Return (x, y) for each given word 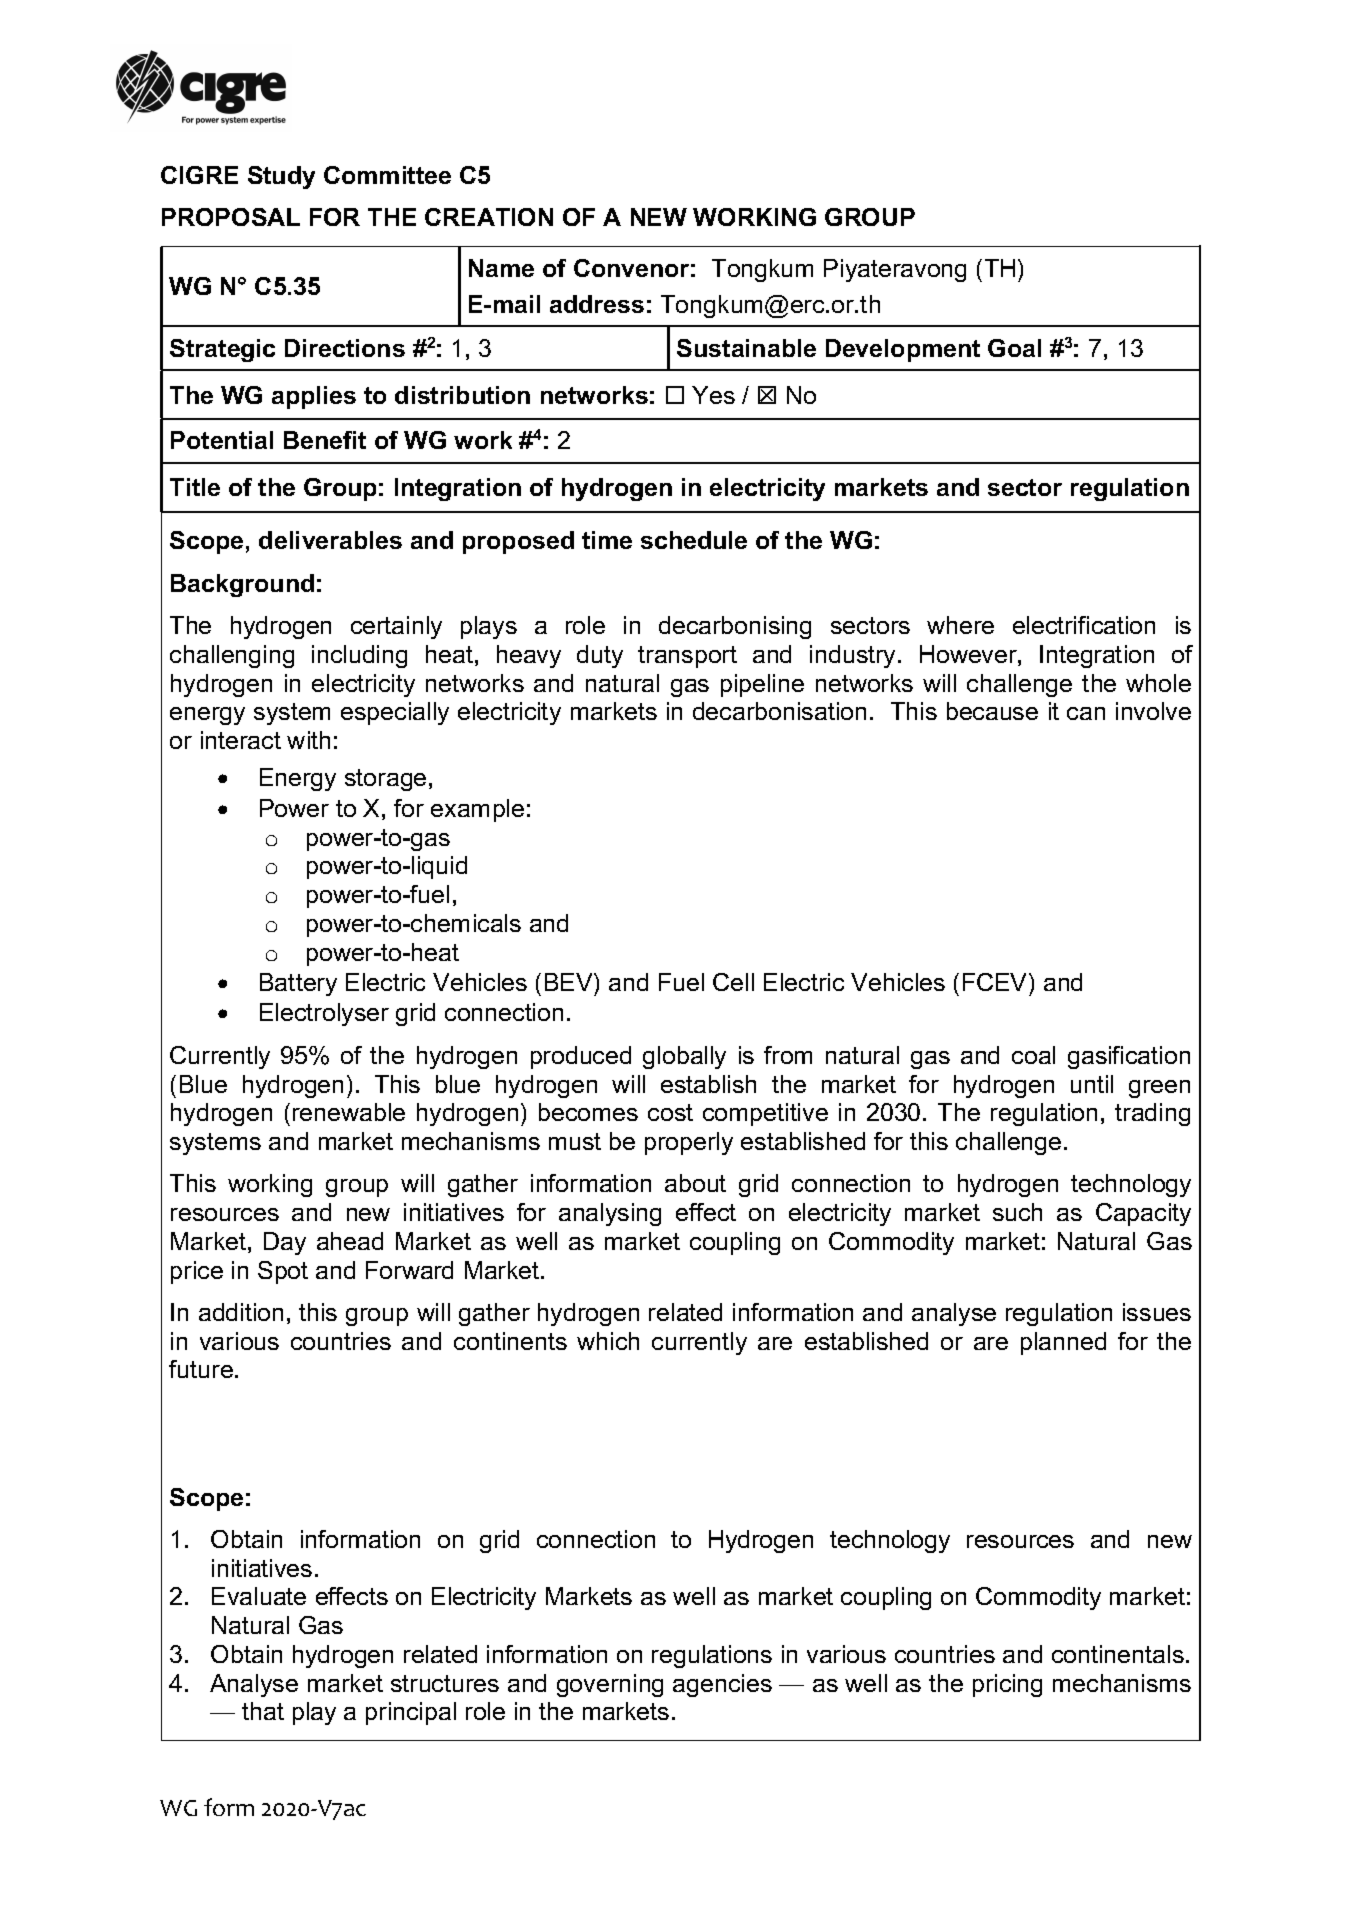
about (695, 1183)
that (263, 1711)
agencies (722, 1685)
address (597, 304)
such (1017, 1212)
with (308, 740)
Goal (1014, 348)
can (1086, 713)
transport (687, 657)
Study (281, 177)
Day (285, 1243)
